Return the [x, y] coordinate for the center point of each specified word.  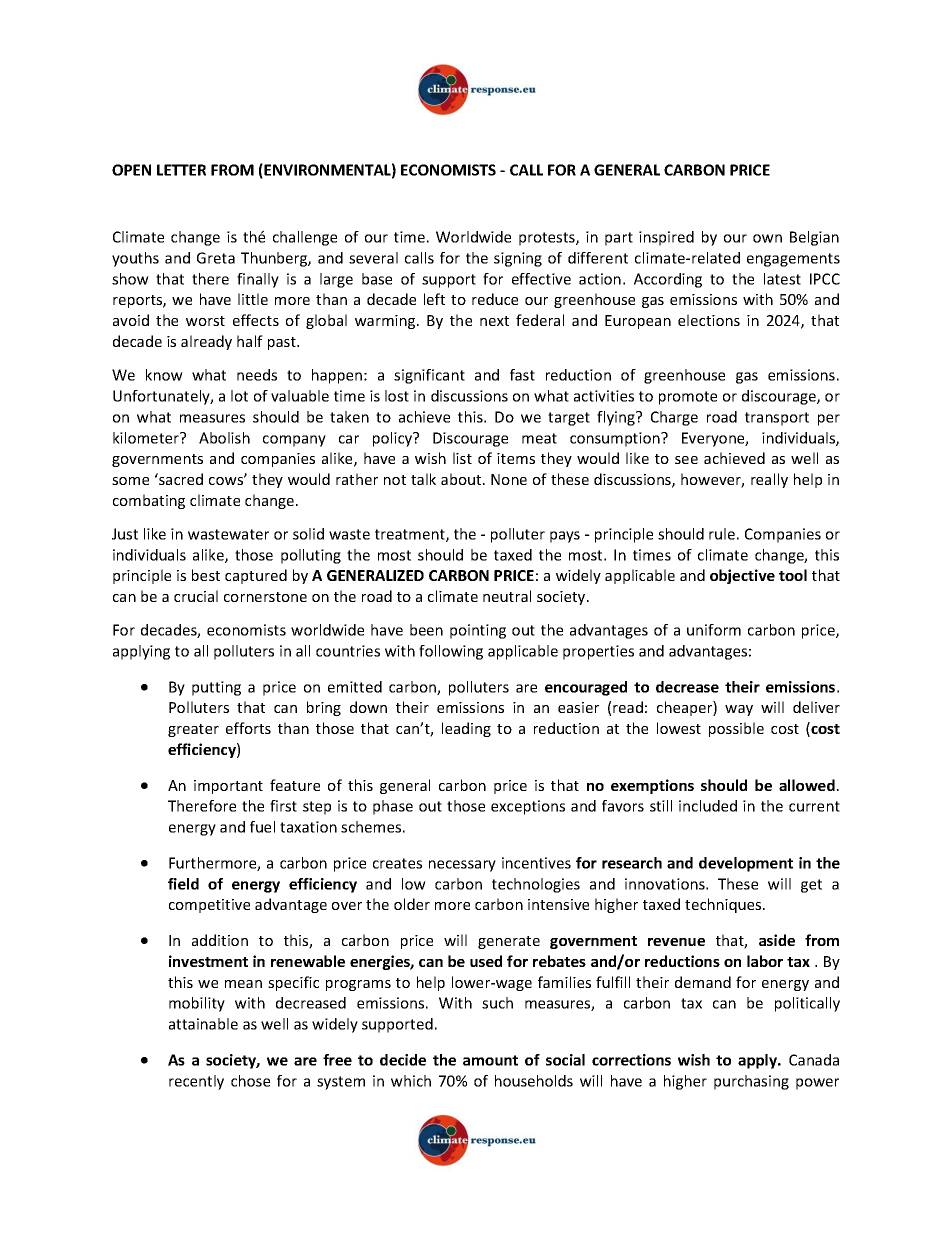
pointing [478, 631]
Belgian [814, 238]
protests [548, 239]
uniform [714, 630]
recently [196, 1082]
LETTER [181, 170]
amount [490, 1060]
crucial [196, 596]
